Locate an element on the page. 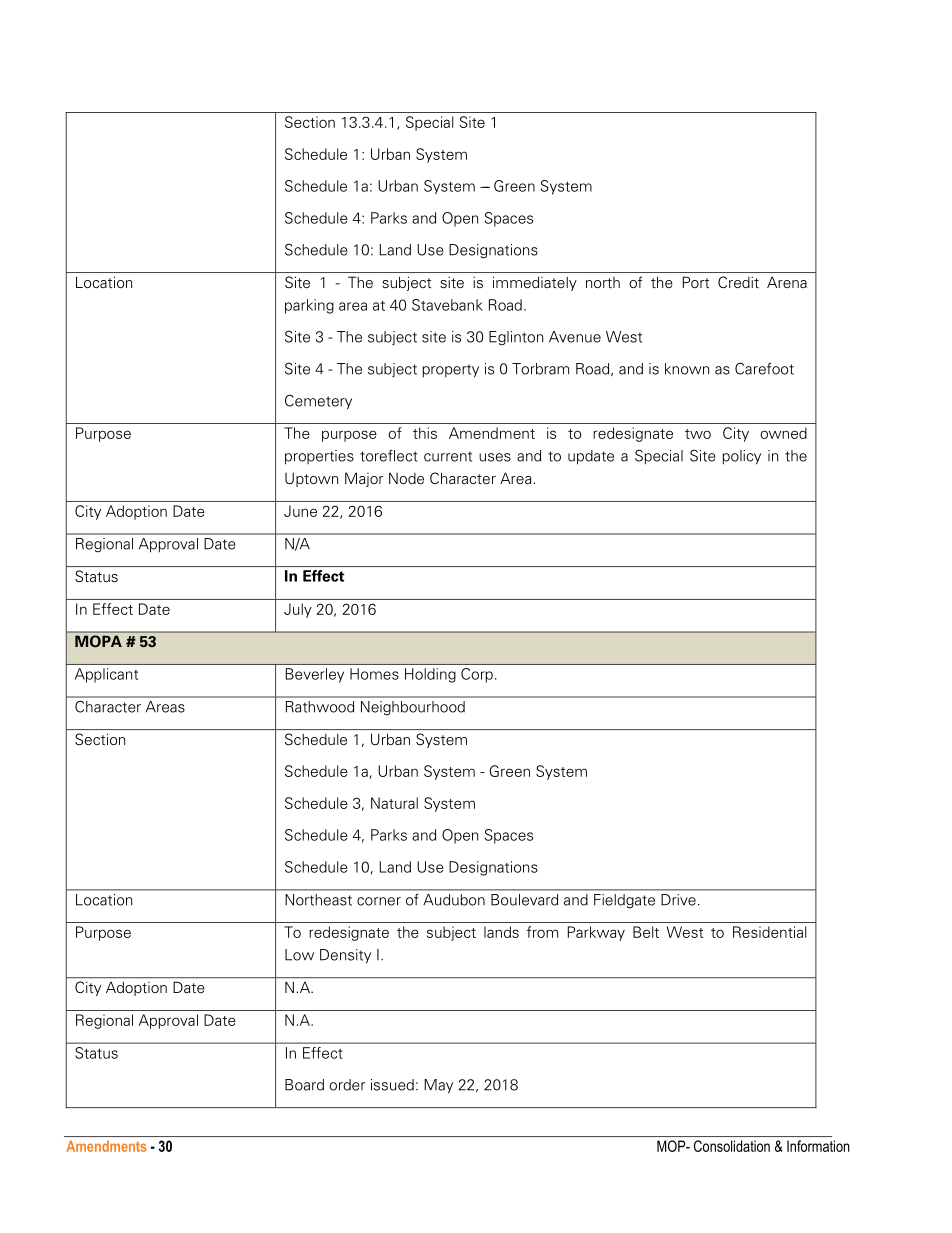 This document has height=1233, width=952. Board is located at coordinates (304, 1085).
